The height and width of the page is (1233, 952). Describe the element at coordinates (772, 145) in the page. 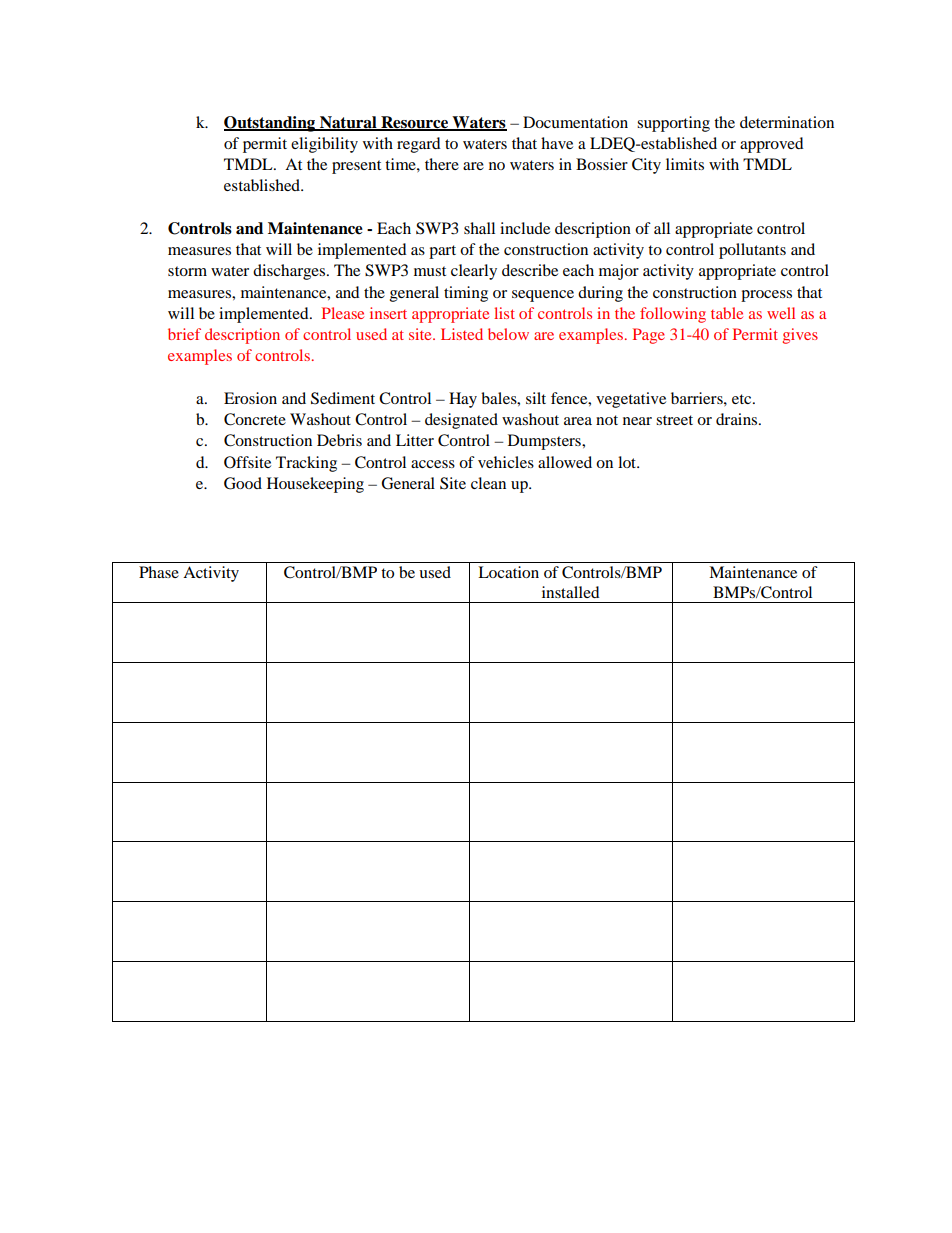

I see `approved` at that location.
